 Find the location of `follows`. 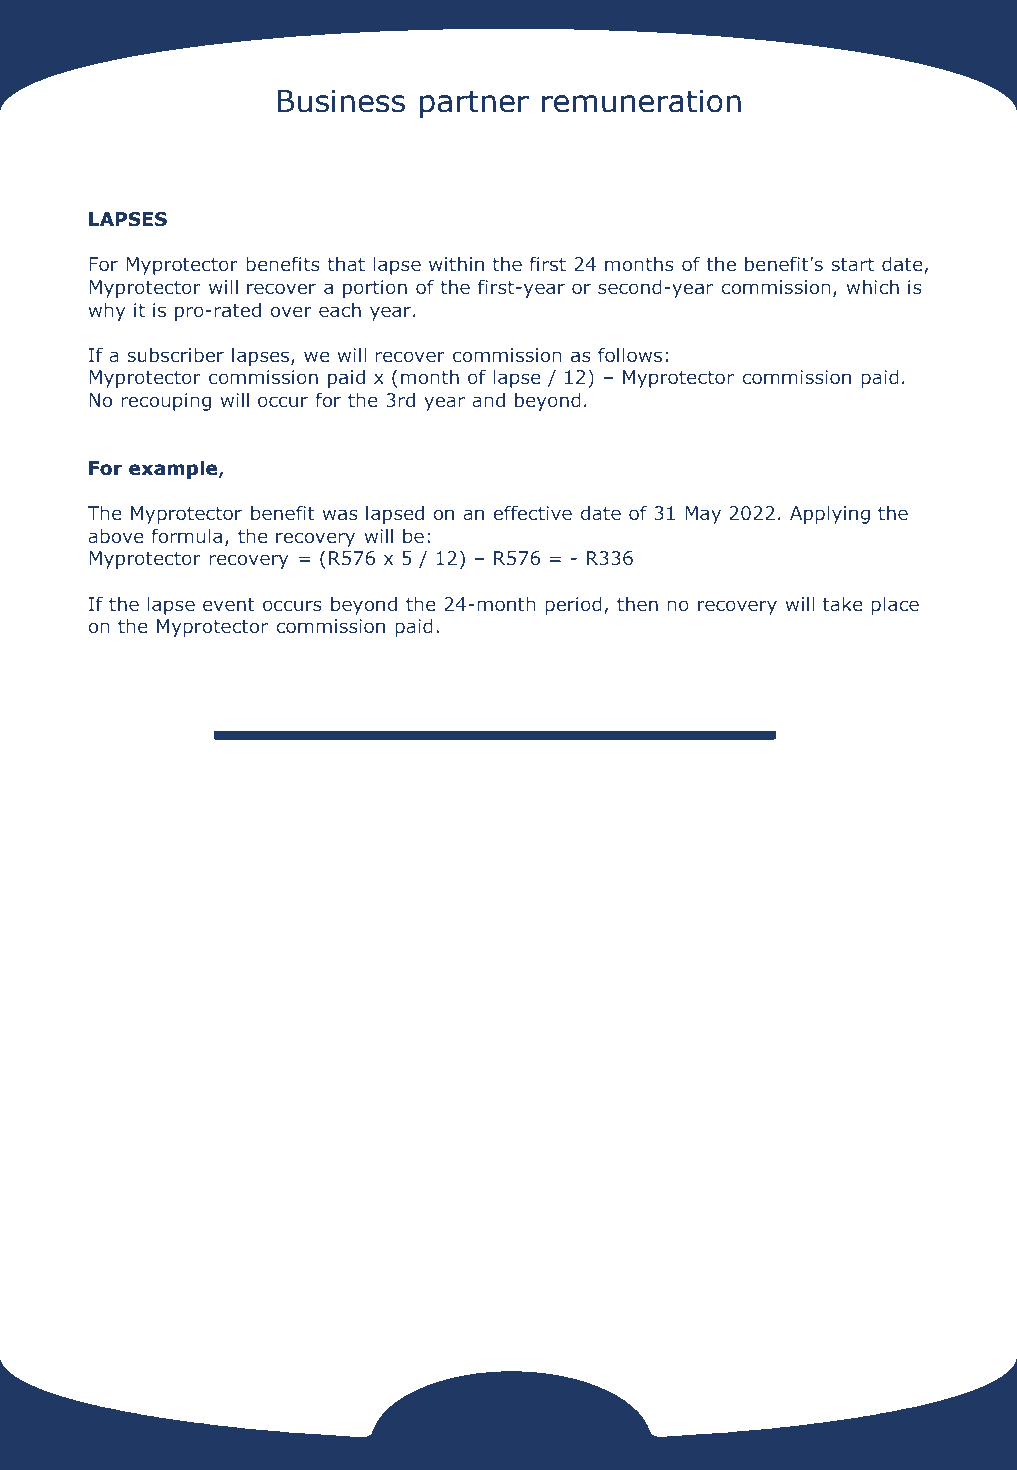

follows is located at coordinates (630, 355).
